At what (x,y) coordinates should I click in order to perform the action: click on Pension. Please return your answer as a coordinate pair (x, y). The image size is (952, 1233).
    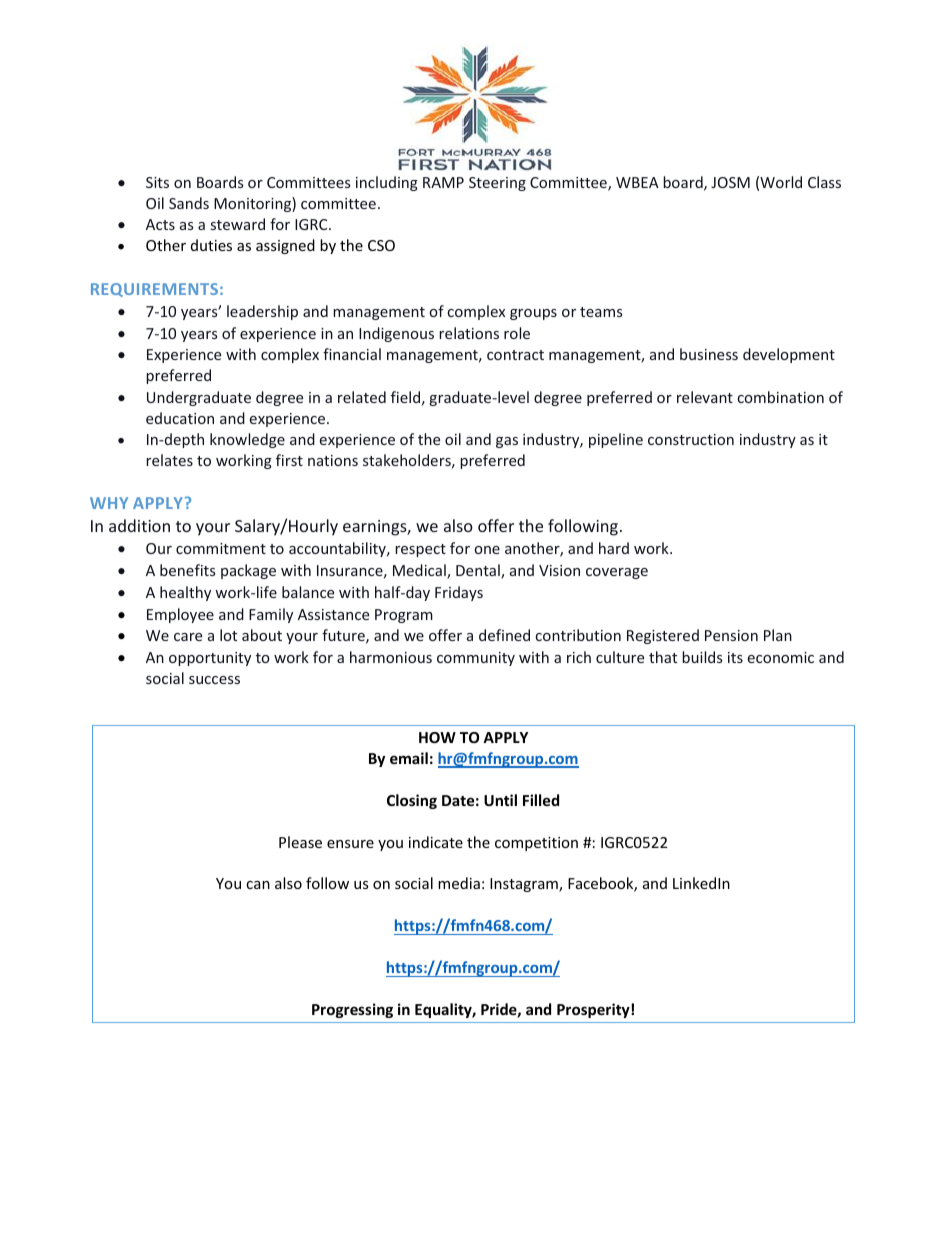
    Looking at the image, I should click on (731, 635).
